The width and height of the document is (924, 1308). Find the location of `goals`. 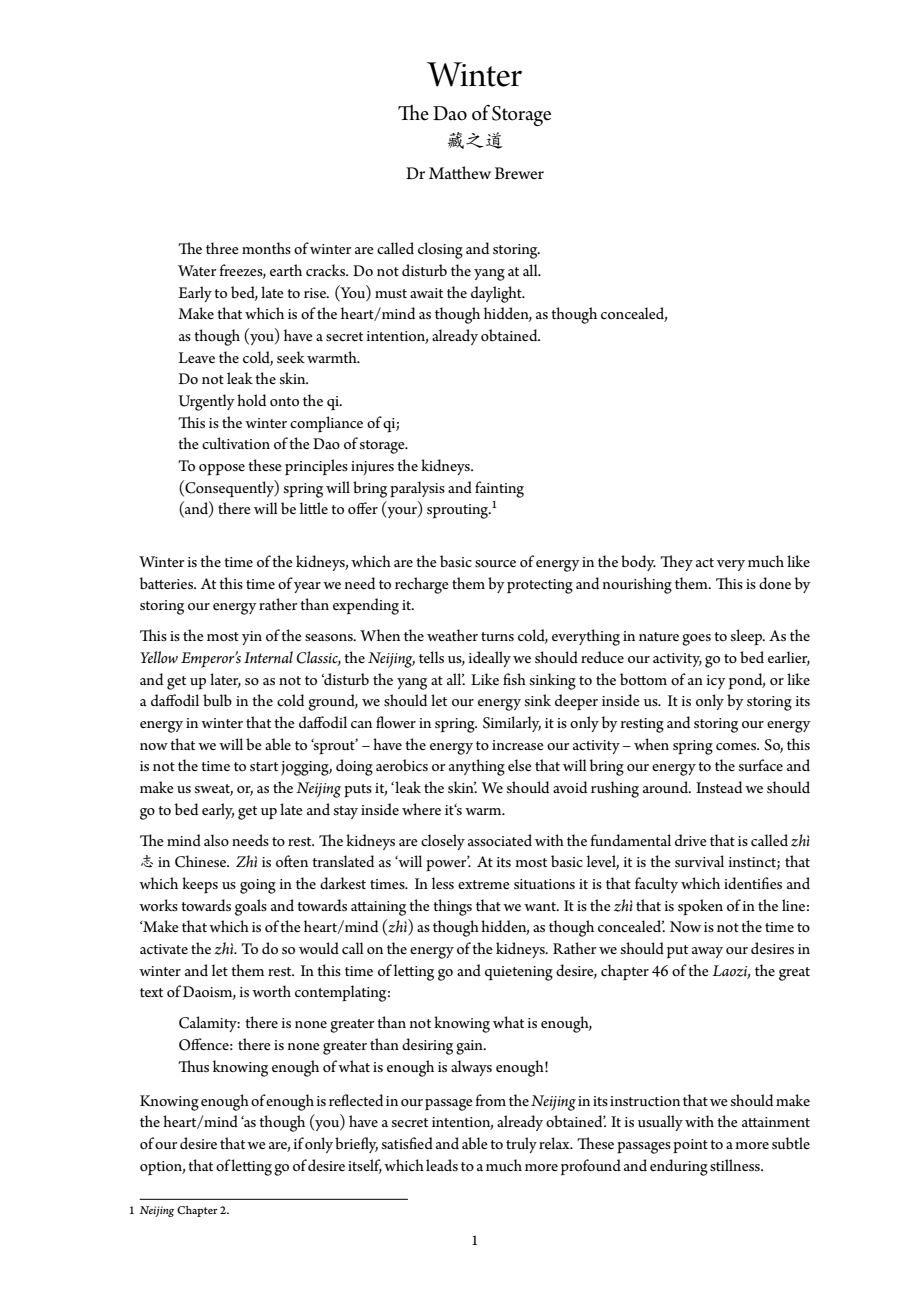

goals is located at coordinates (251, 907).
